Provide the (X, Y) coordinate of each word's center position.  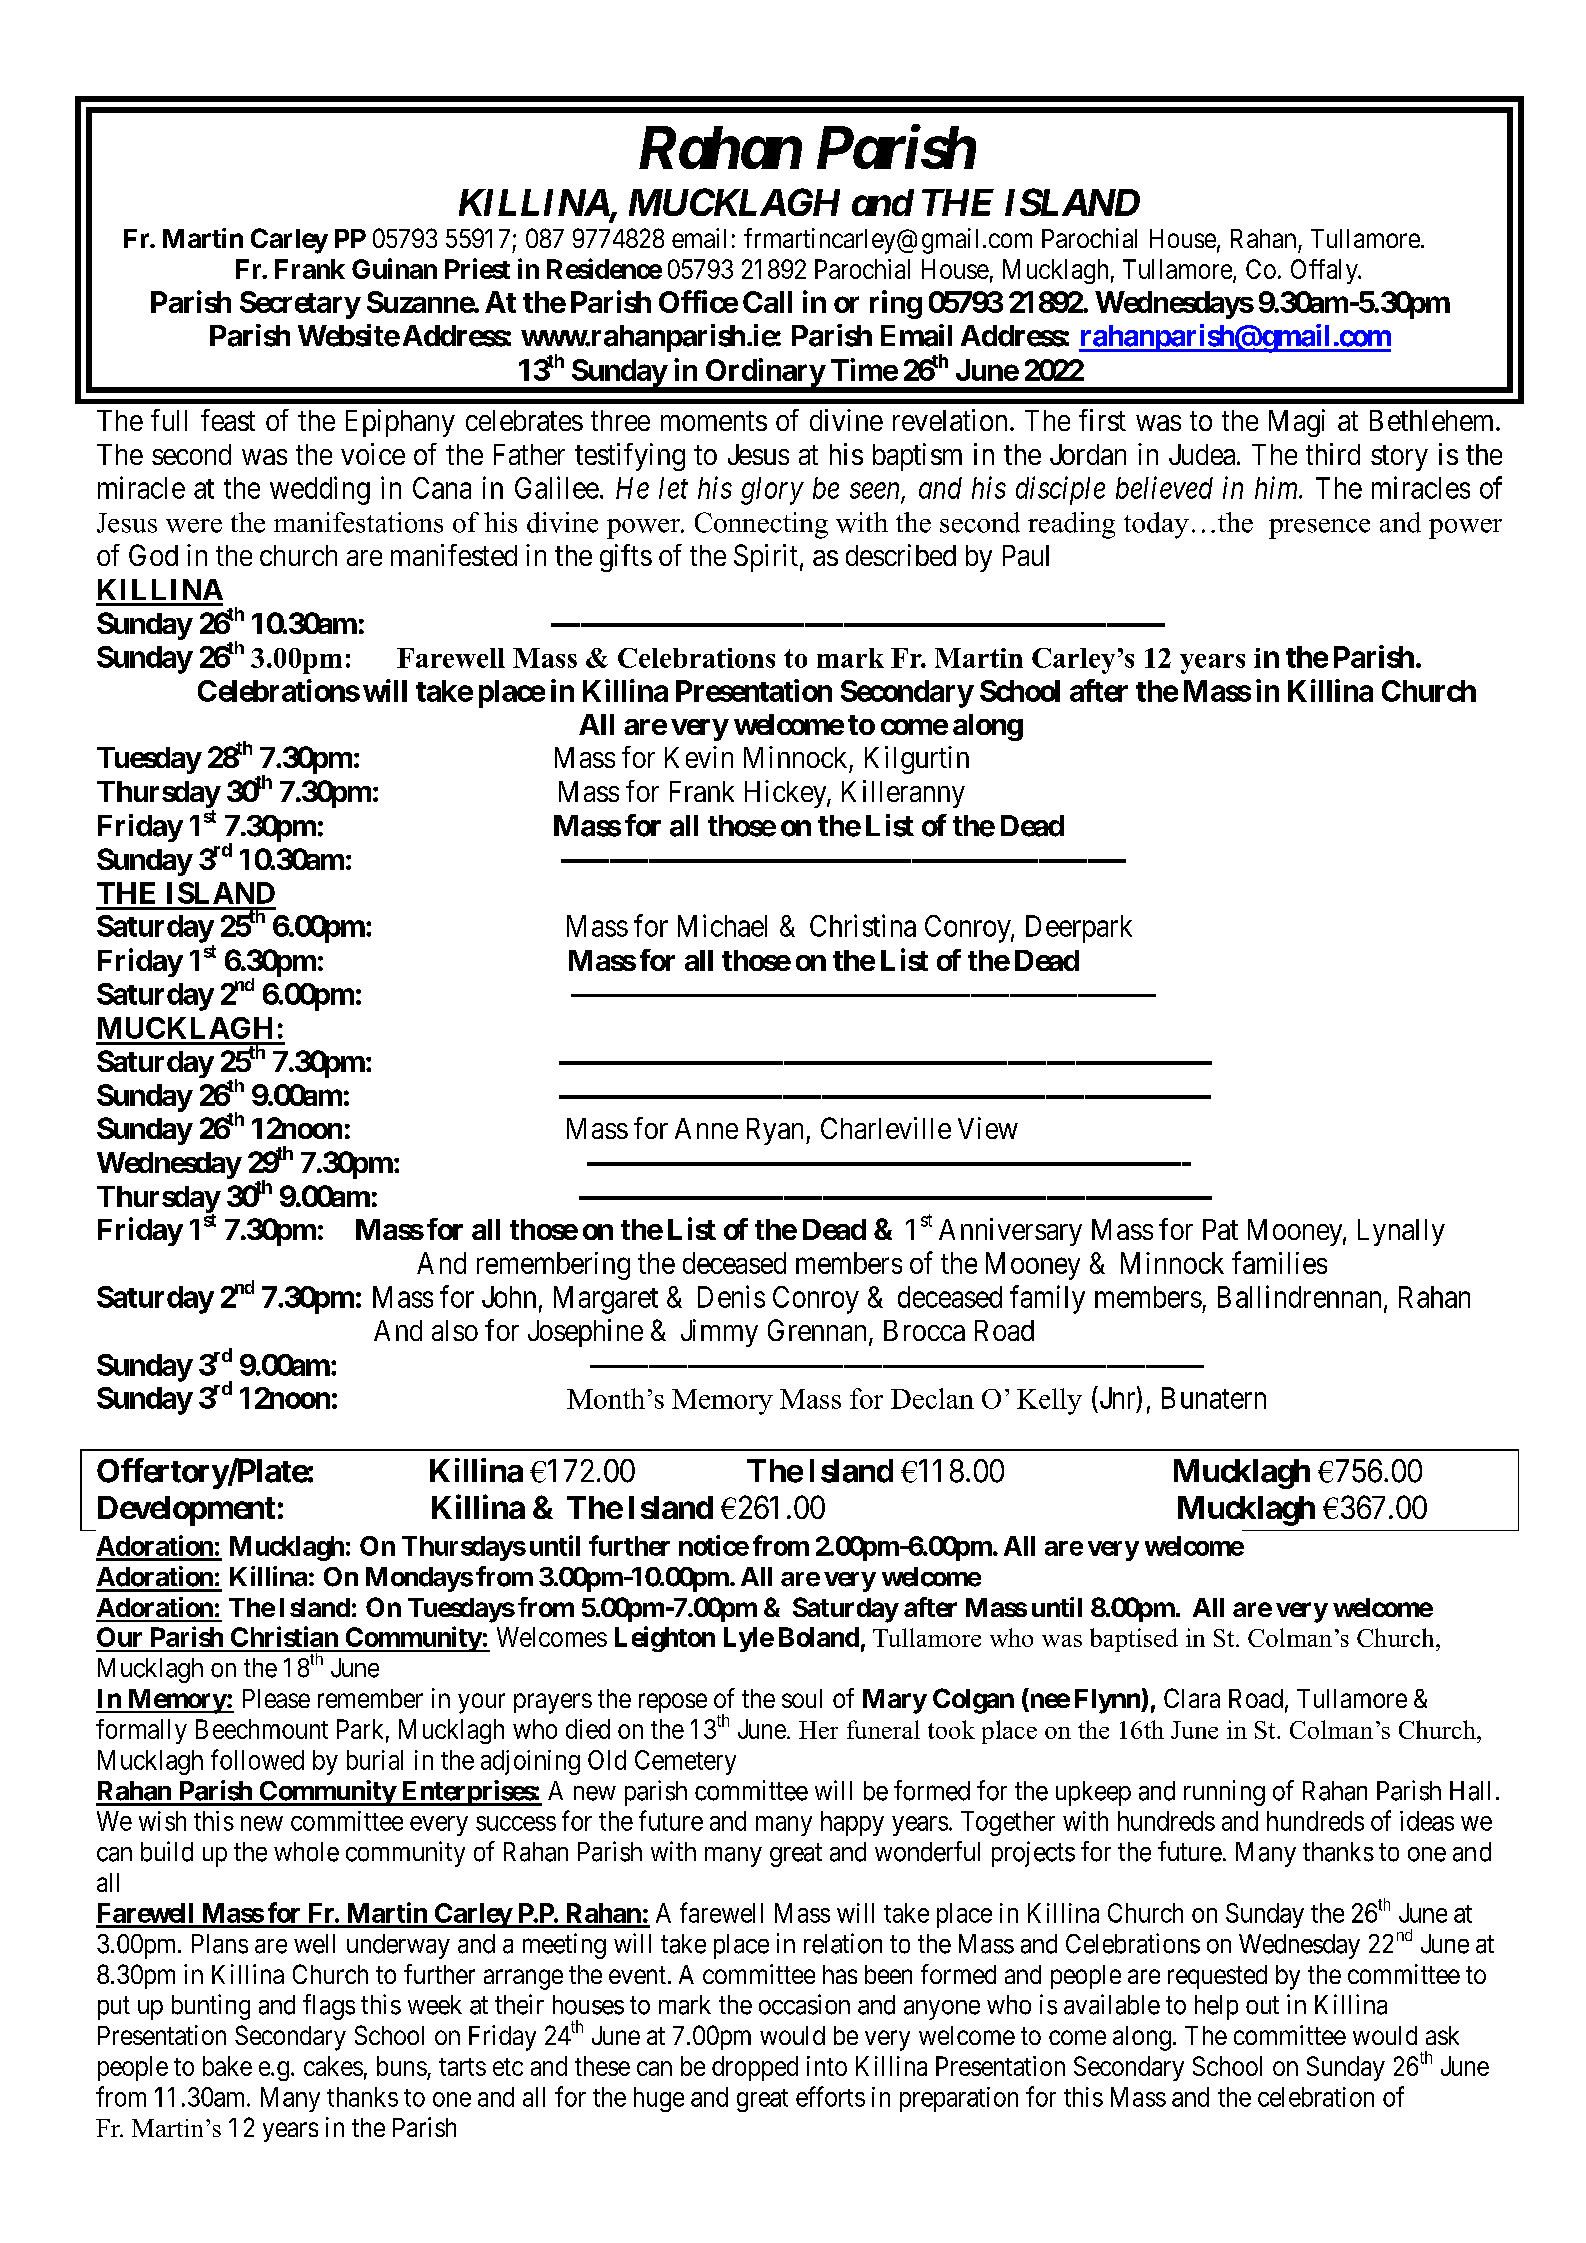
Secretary (300, 305)
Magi (1297, 423)
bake (227, 2066)
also (455, 1330)
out (1262, 2006)
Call (767, 302)
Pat (1220, 1229)
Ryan (777, 1131)
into (827, 2066)
